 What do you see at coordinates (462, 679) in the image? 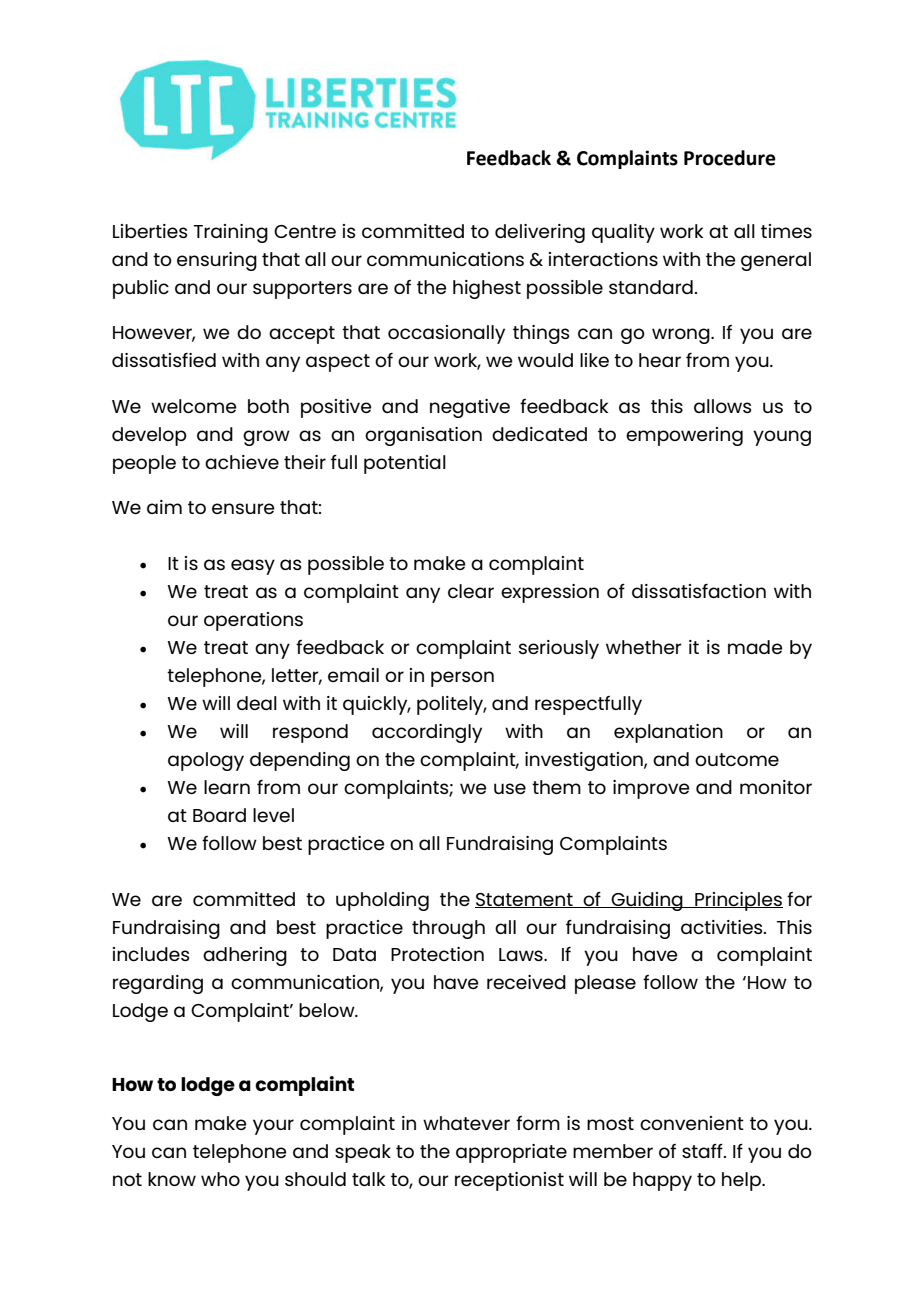
I see `person` at bounding box center [462, 679].
